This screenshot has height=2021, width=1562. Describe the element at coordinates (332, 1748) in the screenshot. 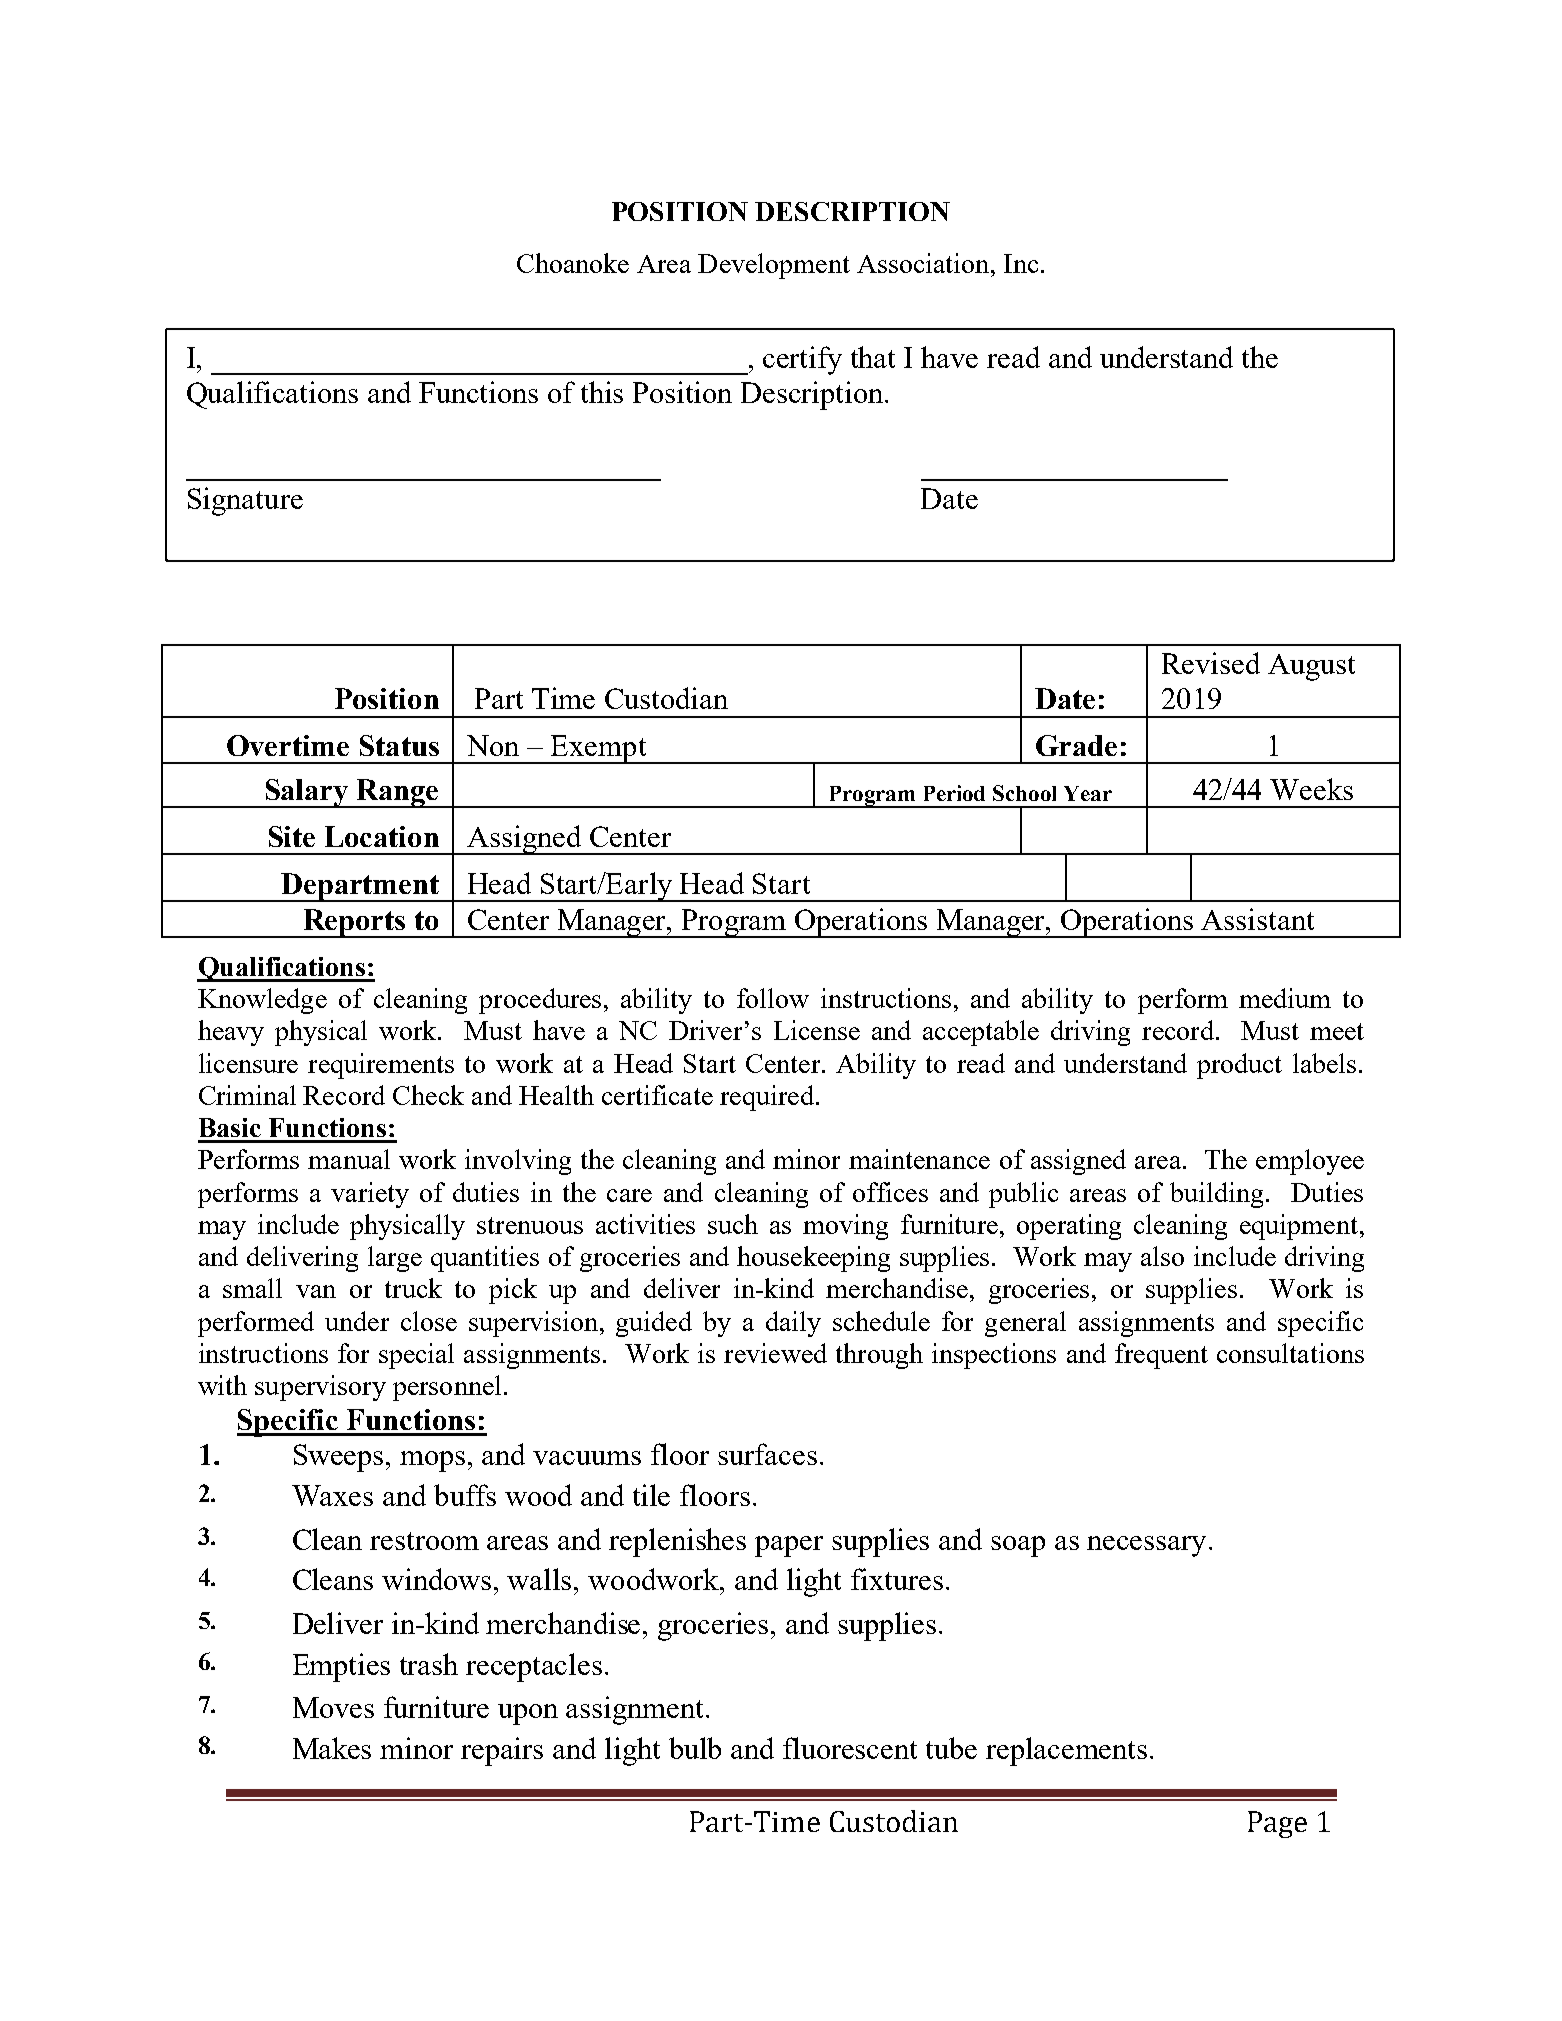

I see `Makes` at that location.
